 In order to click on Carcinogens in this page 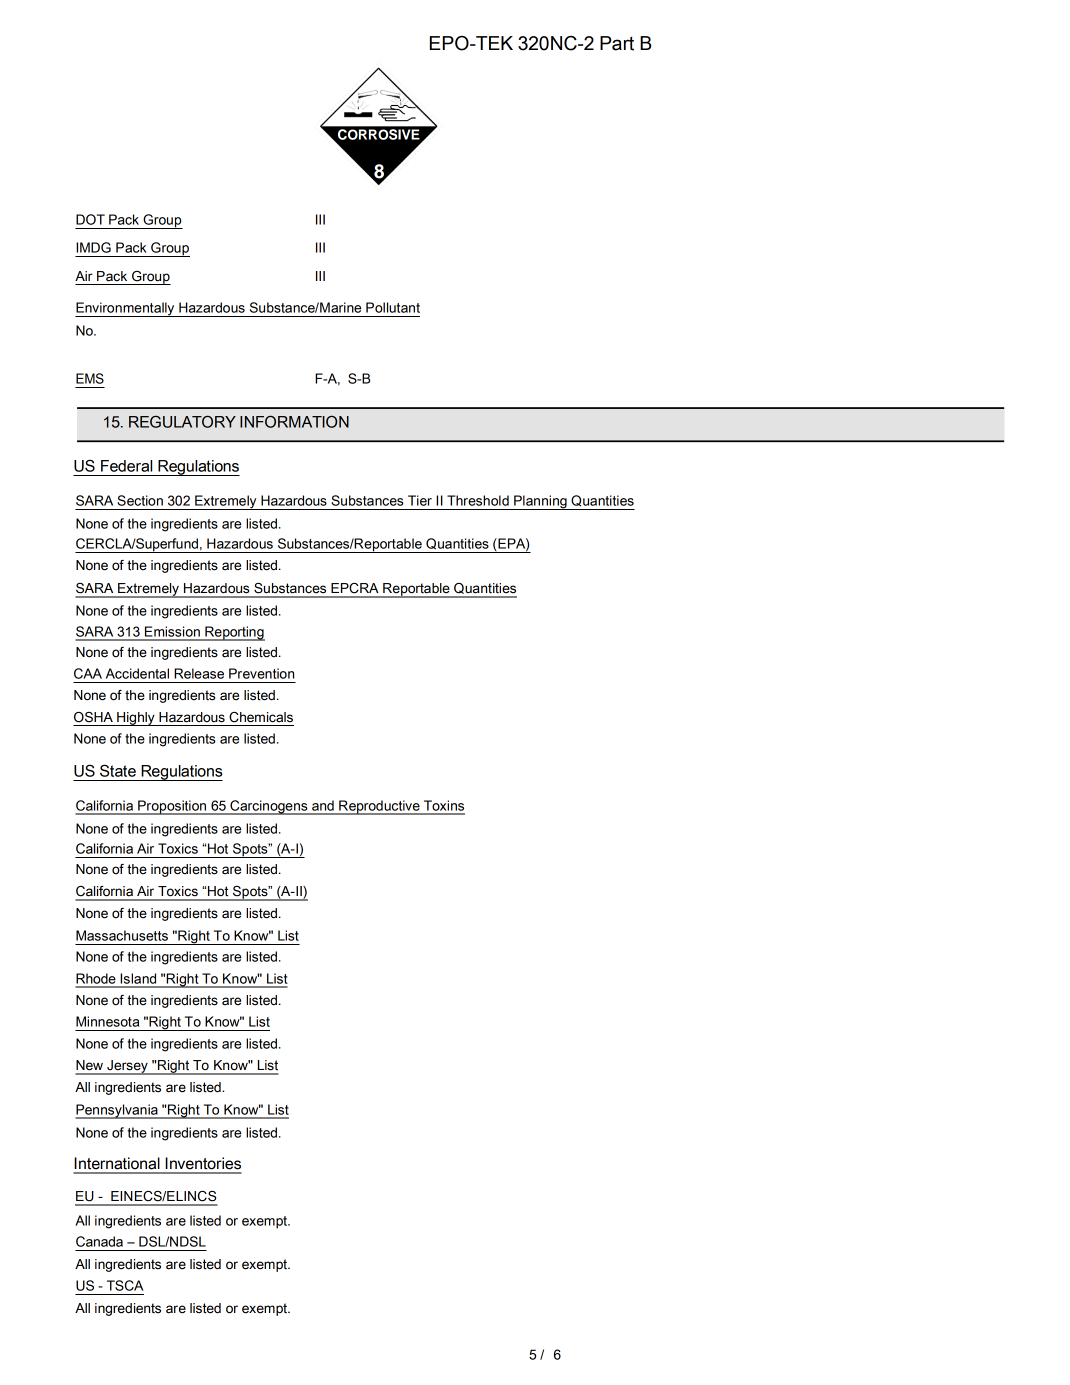, I will do `click(269, 807)`.
